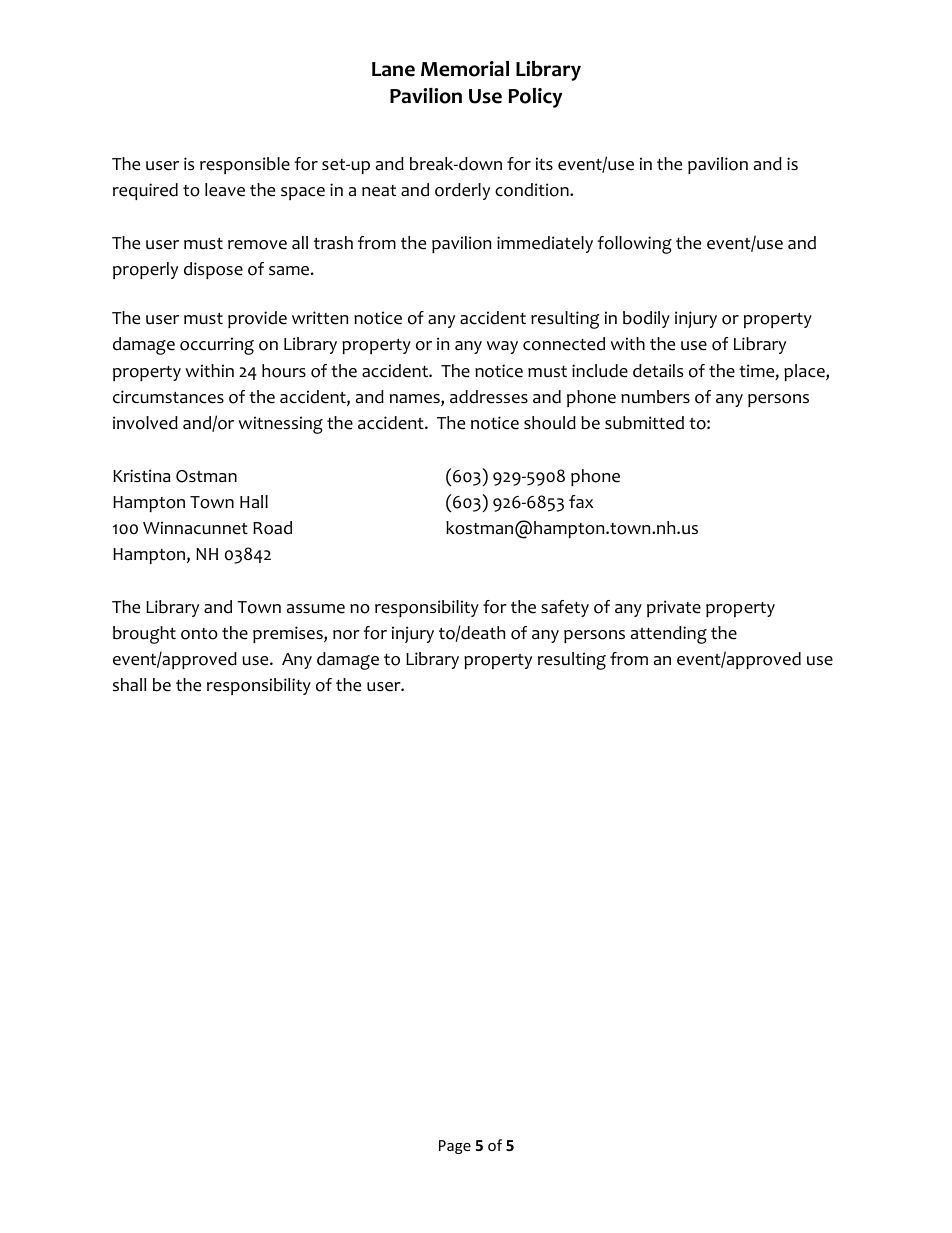 The height and width of the screenshot is (1233, 952). I want to click on nor, so click(346, 635).
